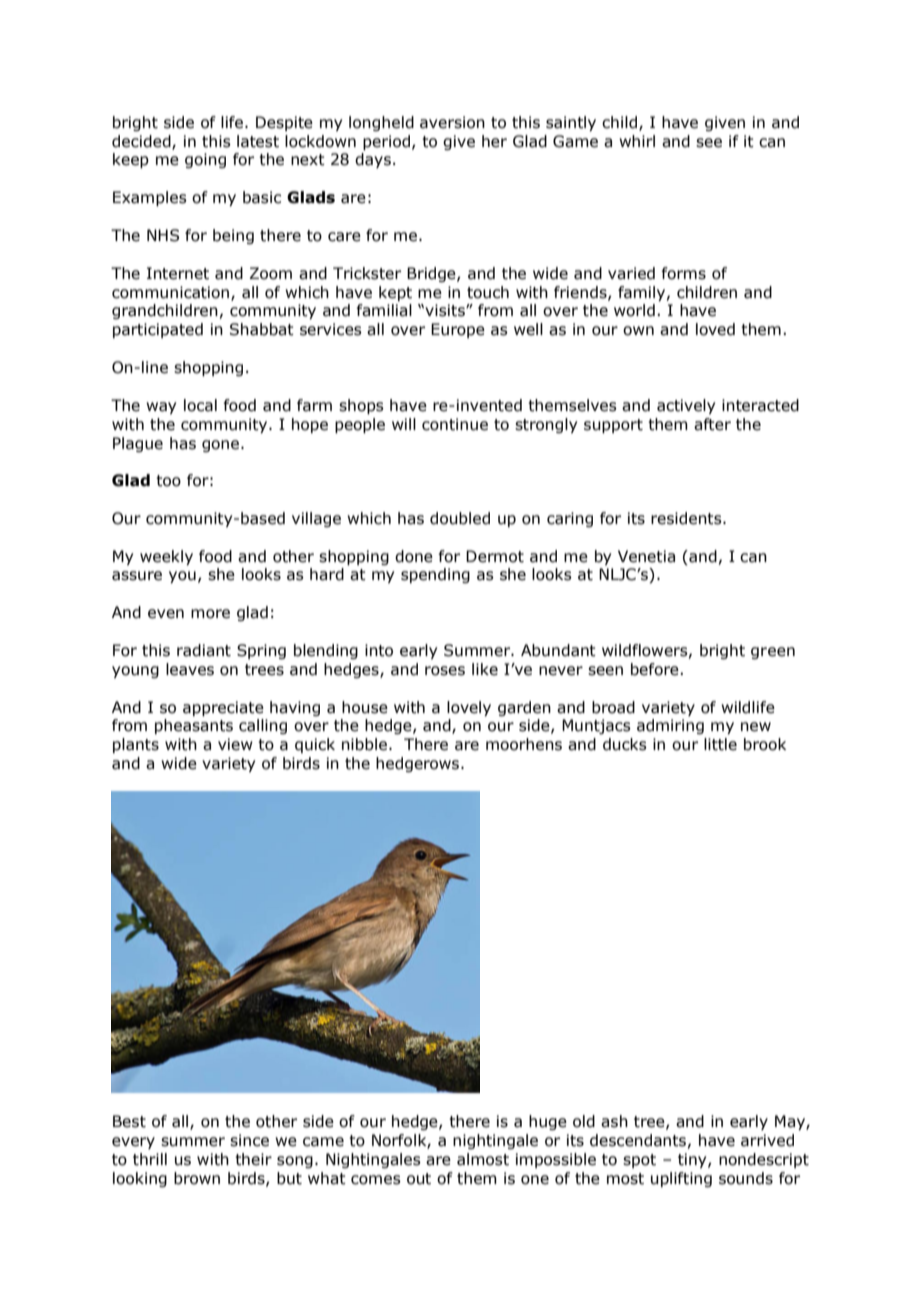  I want to click on out, so click(419, 1179).
